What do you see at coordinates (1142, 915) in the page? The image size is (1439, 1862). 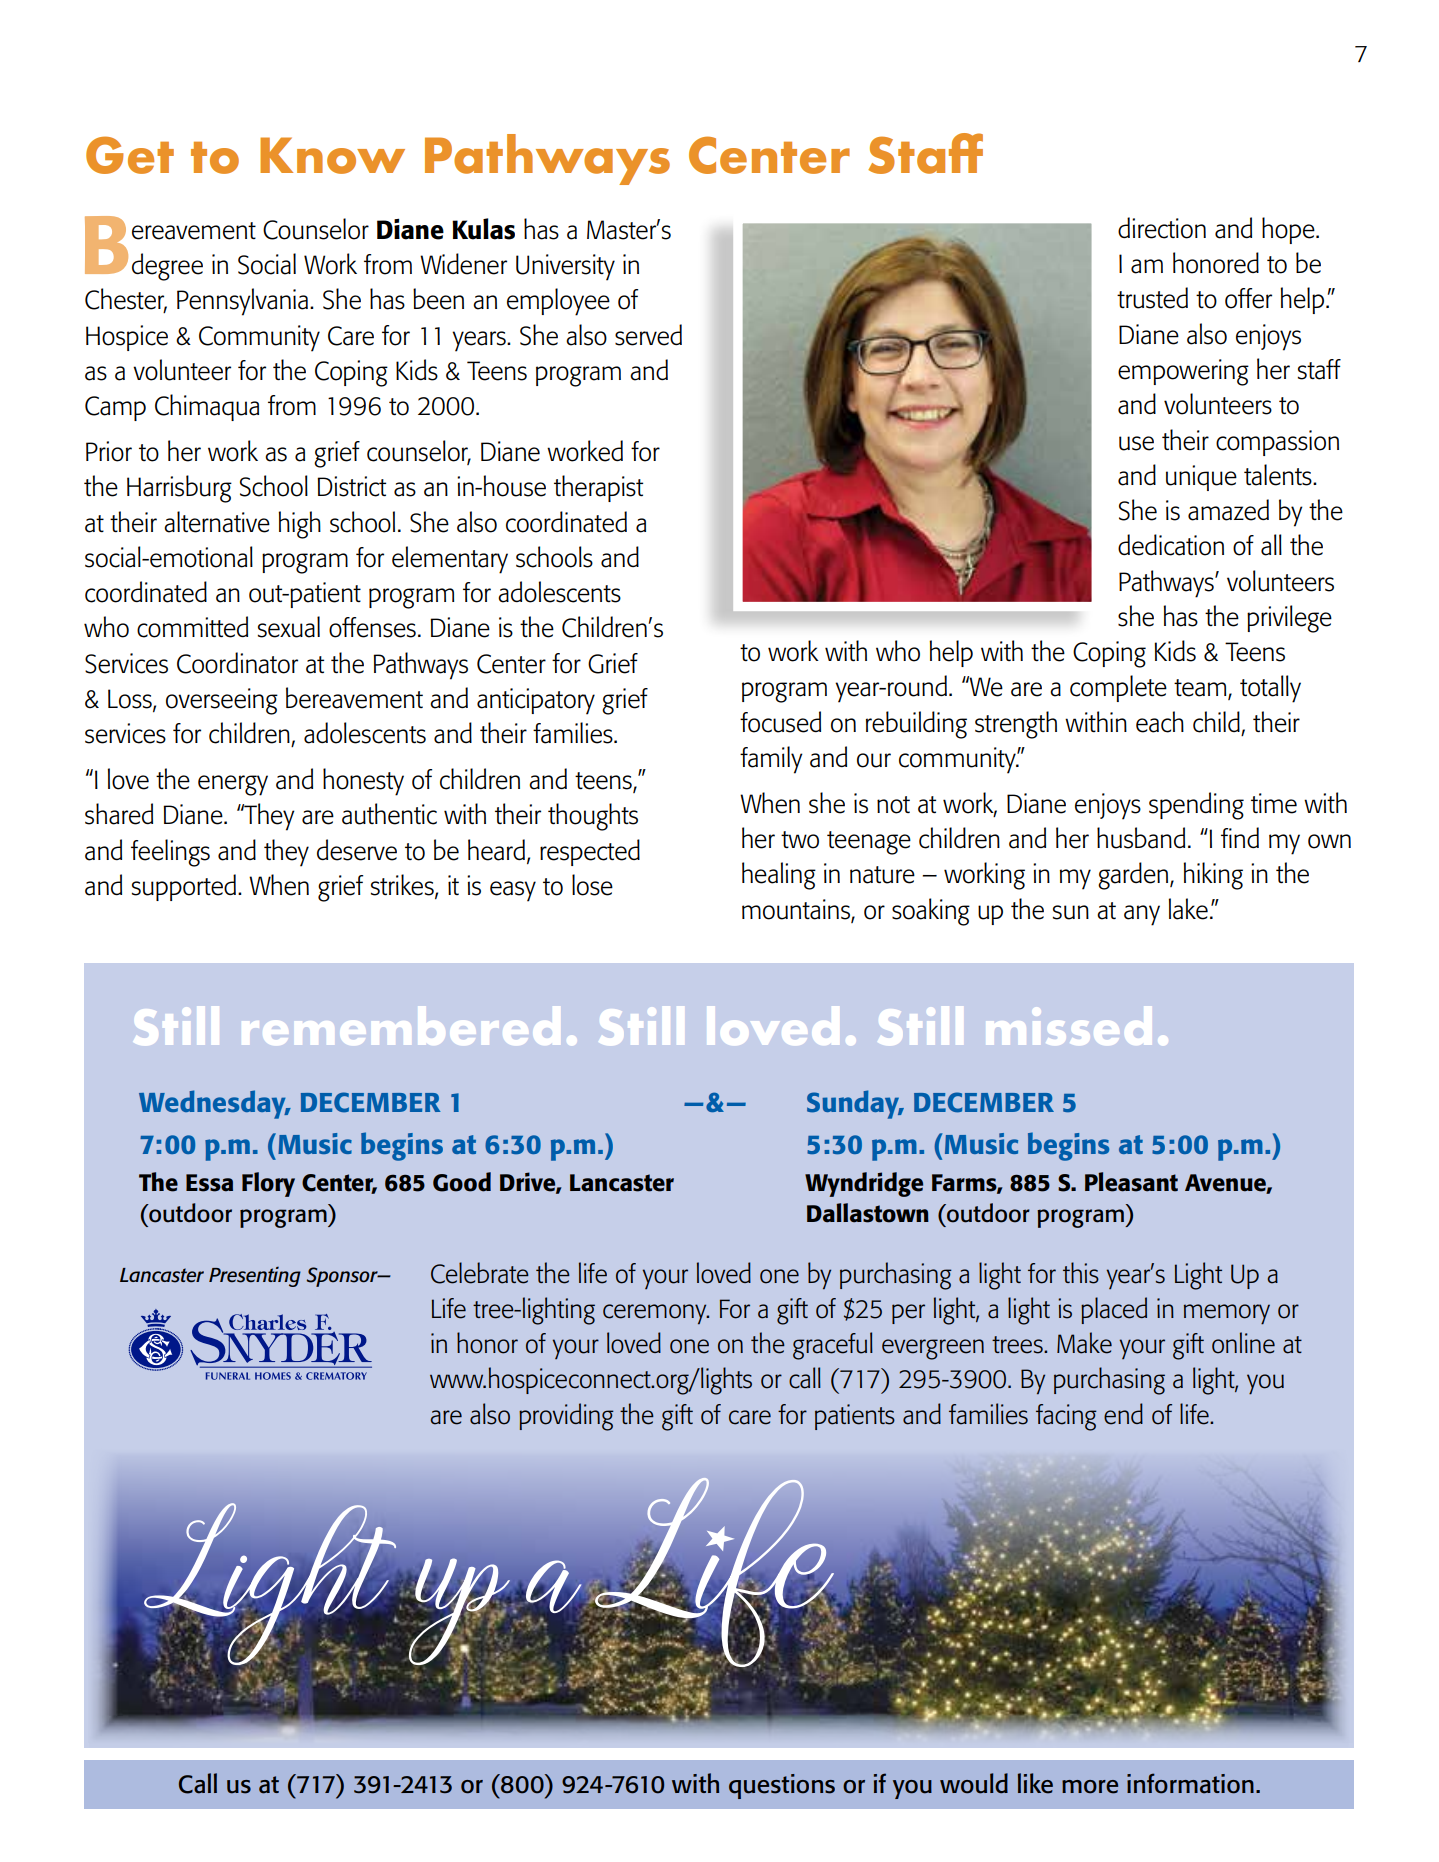 I see `any` at bounding box center [1142, 915].
